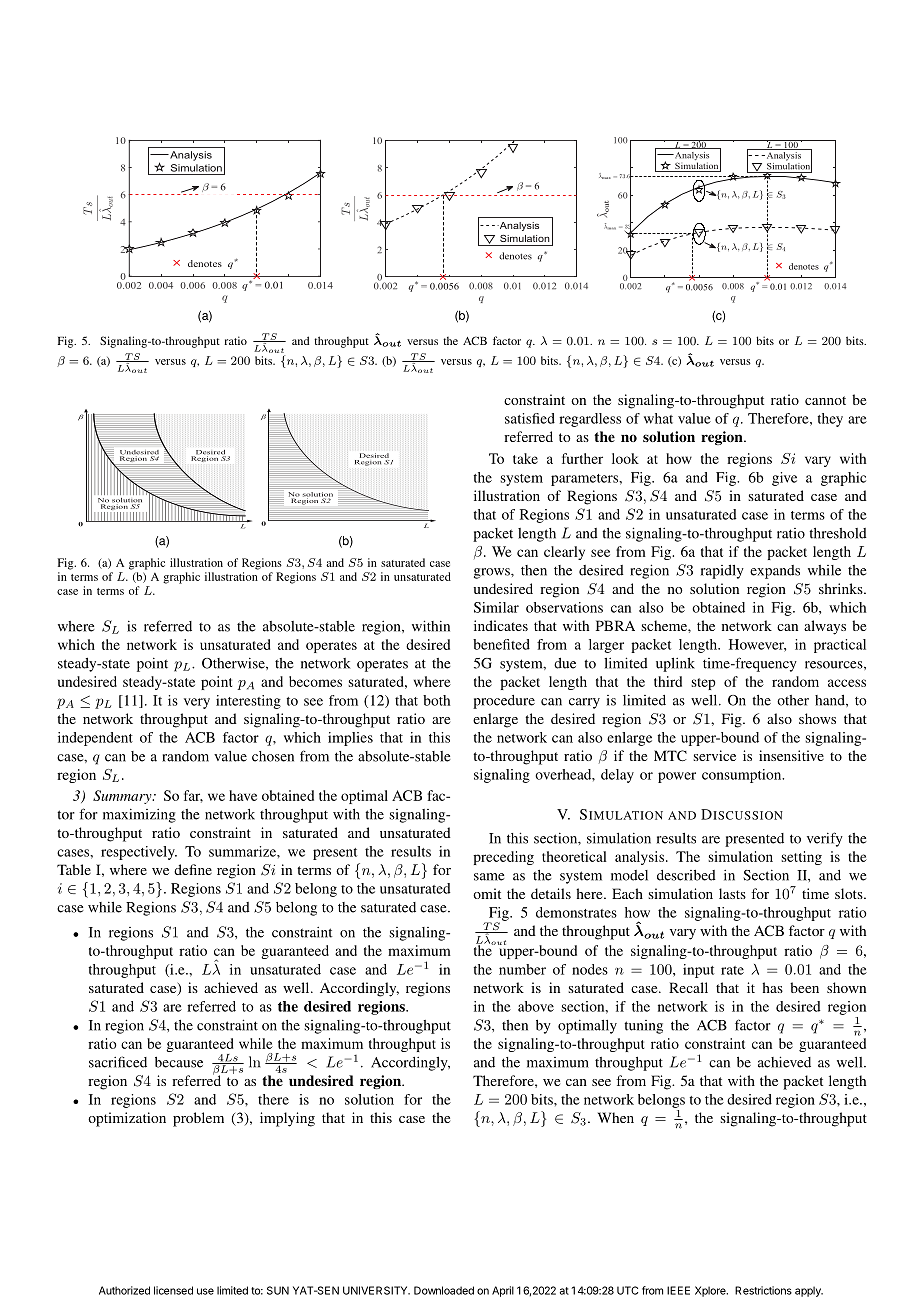  What do you see at coordinates (197, 703) in the screenshot?
I see `very` at bounding box center [197, 703].
